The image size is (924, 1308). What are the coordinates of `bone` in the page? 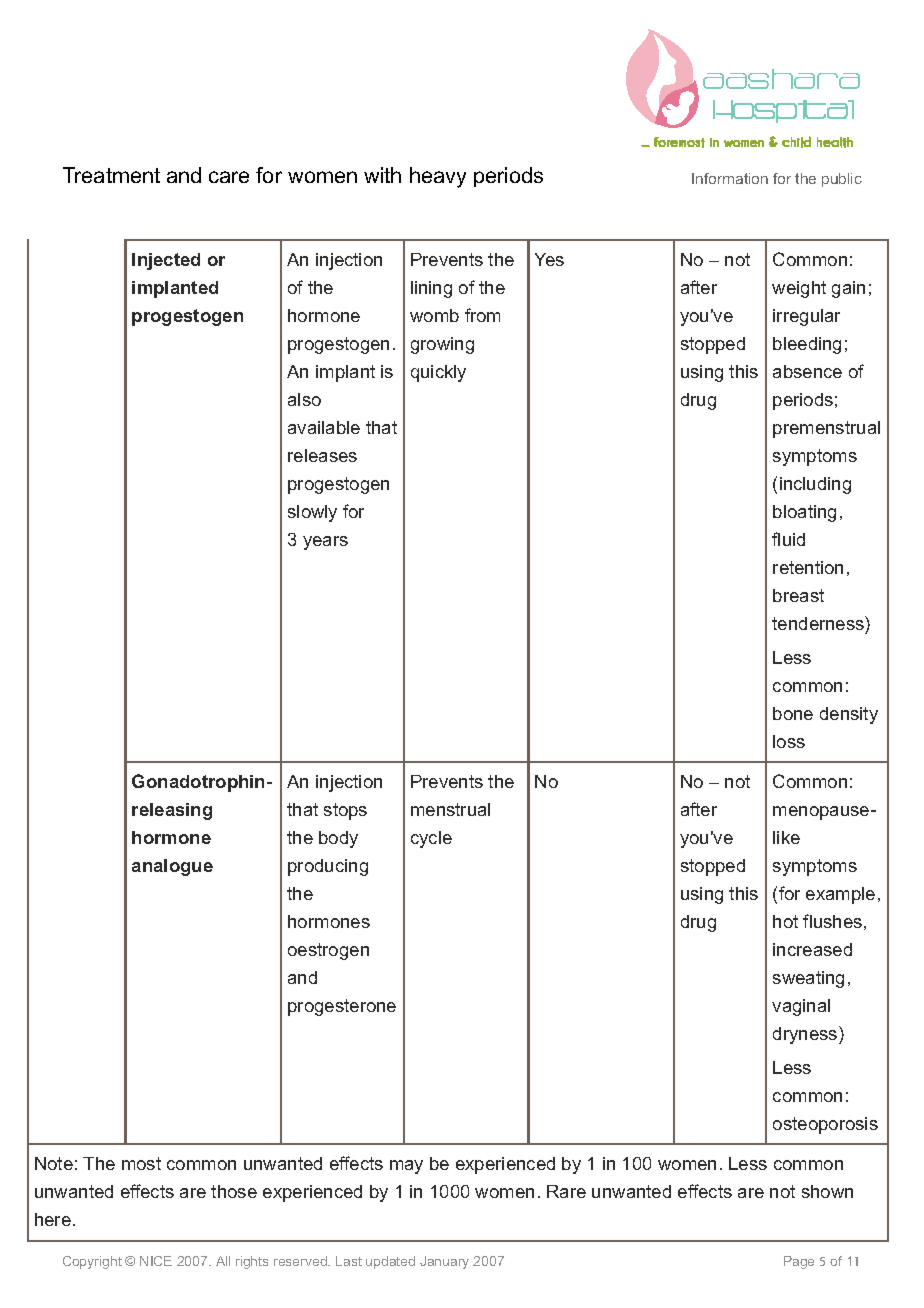 It's located at (793, 713).
